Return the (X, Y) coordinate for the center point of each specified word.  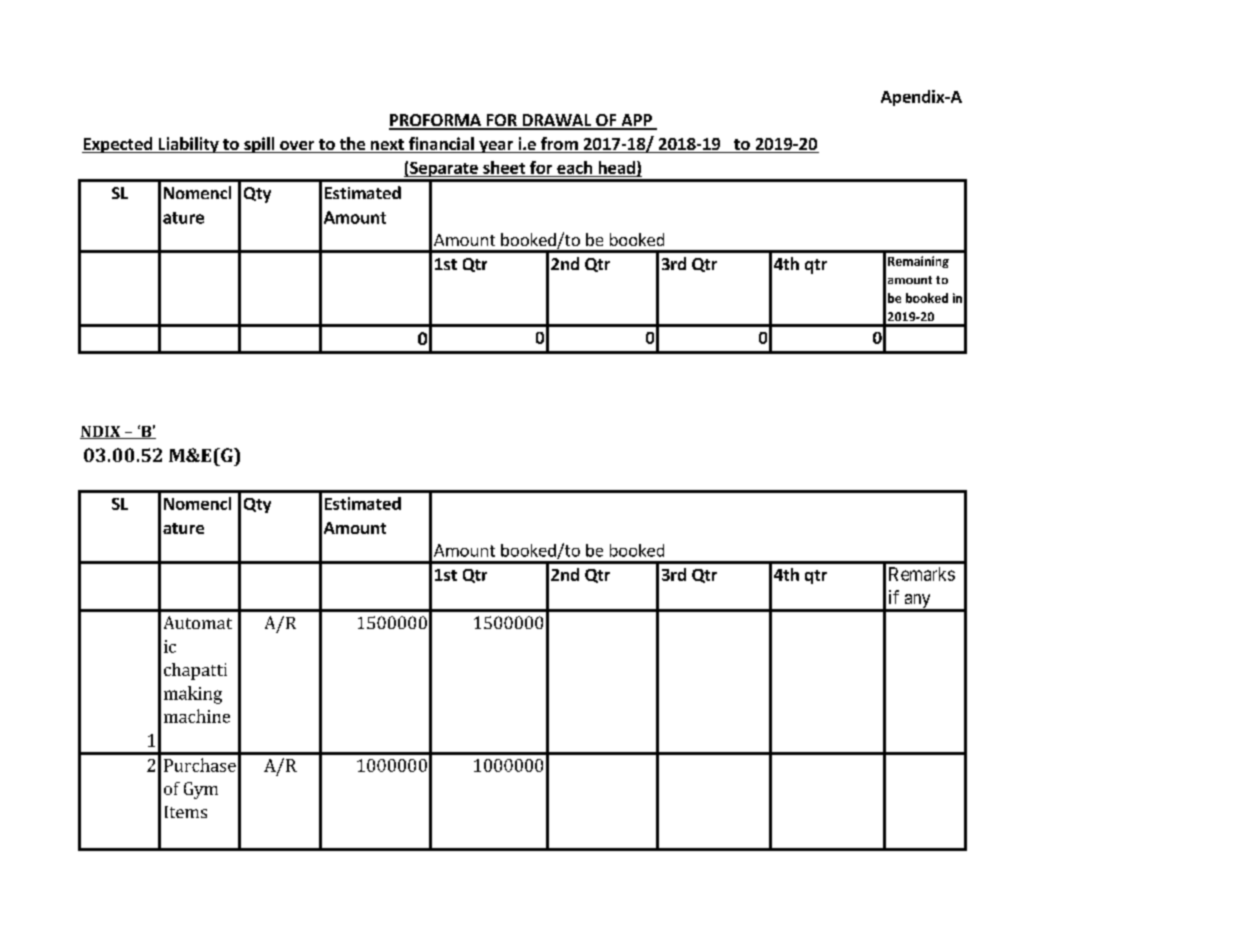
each (574, 167)
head (617, 167)
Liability (188, 145)
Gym (201, 790)
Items (186, 812)
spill (259, 145)
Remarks (922, 574)
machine (197, 716)
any (917, 602)
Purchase (200, 765)
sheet (504, 167)
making (193, 695)
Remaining (918, 262)
